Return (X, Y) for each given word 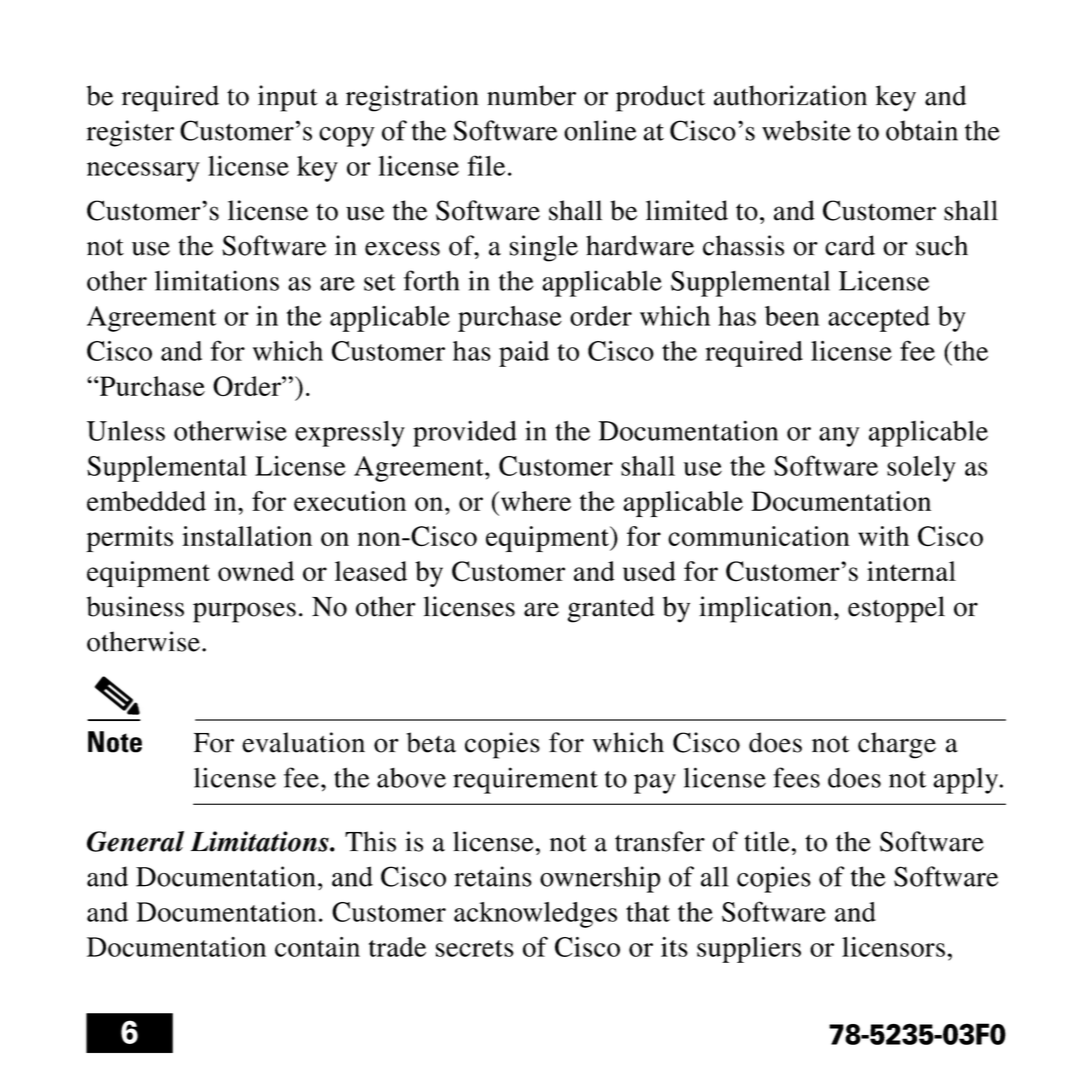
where (536, 501)
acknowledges (535, 915)
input (288, 98)
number (531, 95)
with (883, 536)
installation (247, 536)
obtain (922, 130)
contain (317, 947)
